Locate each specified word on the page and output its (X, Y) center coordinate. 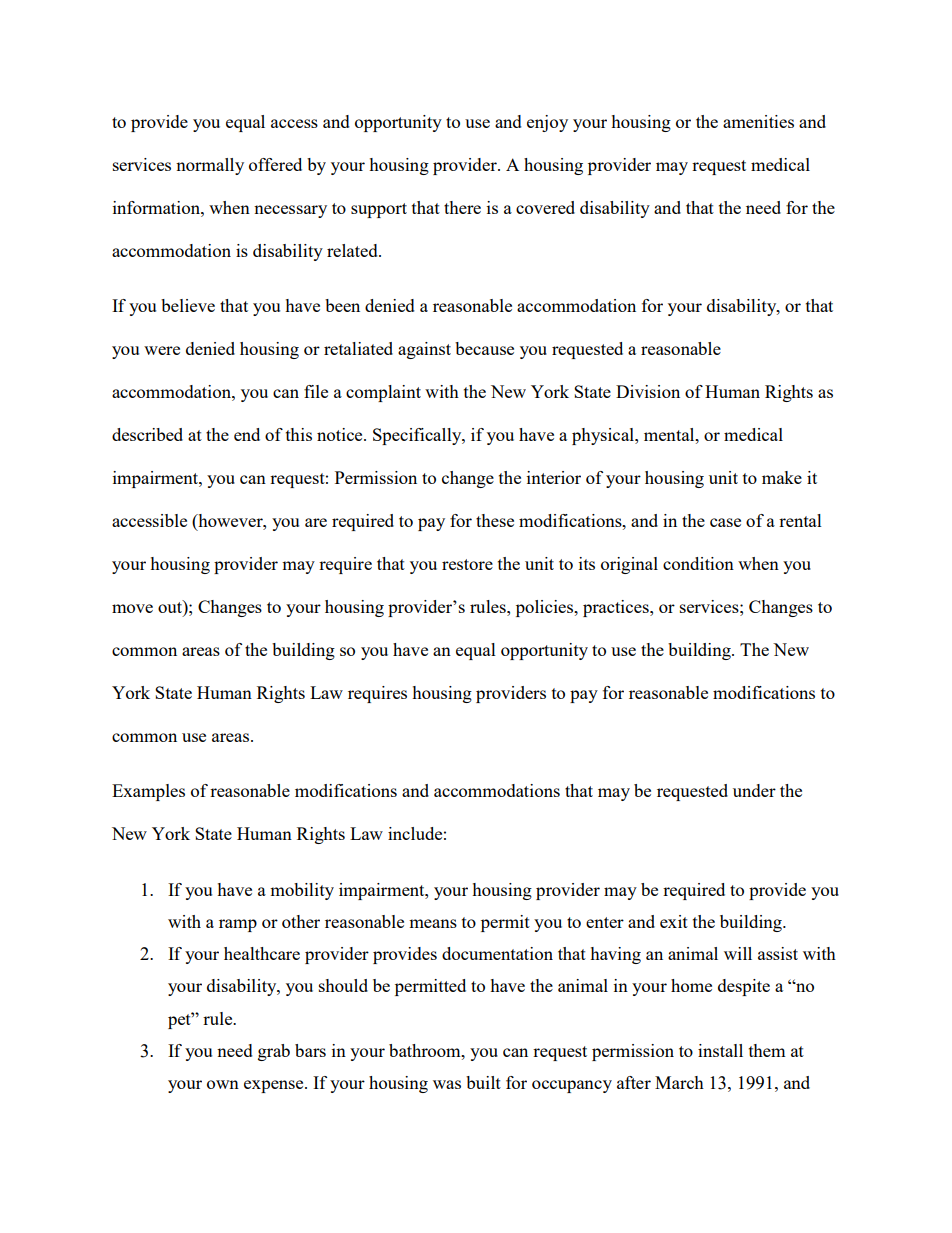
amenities (758, 121)
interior (554, 477)
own (223, 1084)
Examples (148, 792)
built (483, 1082)
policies (546, 608)
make (782, 477)
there (462, 207)
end (247, 434)
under (754, 790)
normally (210, 166)
